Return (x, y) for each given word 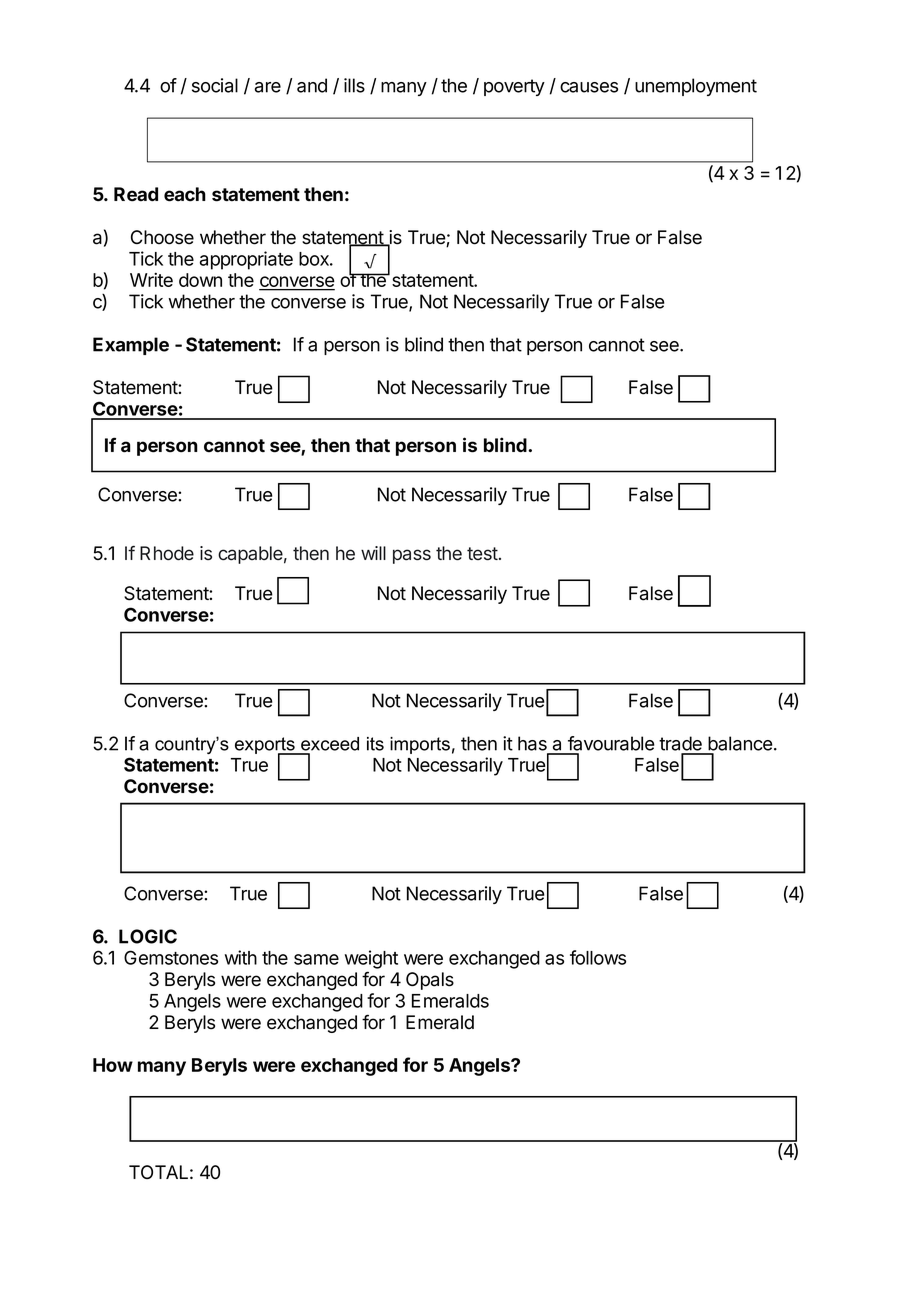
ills (354, 85)
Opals (430, 981)
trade (680, 743)
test (482, 554)
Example (131, 346)
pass (412, 556)
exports (266, 746)
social (215, 85)
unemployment (696, 87)
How (113, 1065)
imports (420, 745)
